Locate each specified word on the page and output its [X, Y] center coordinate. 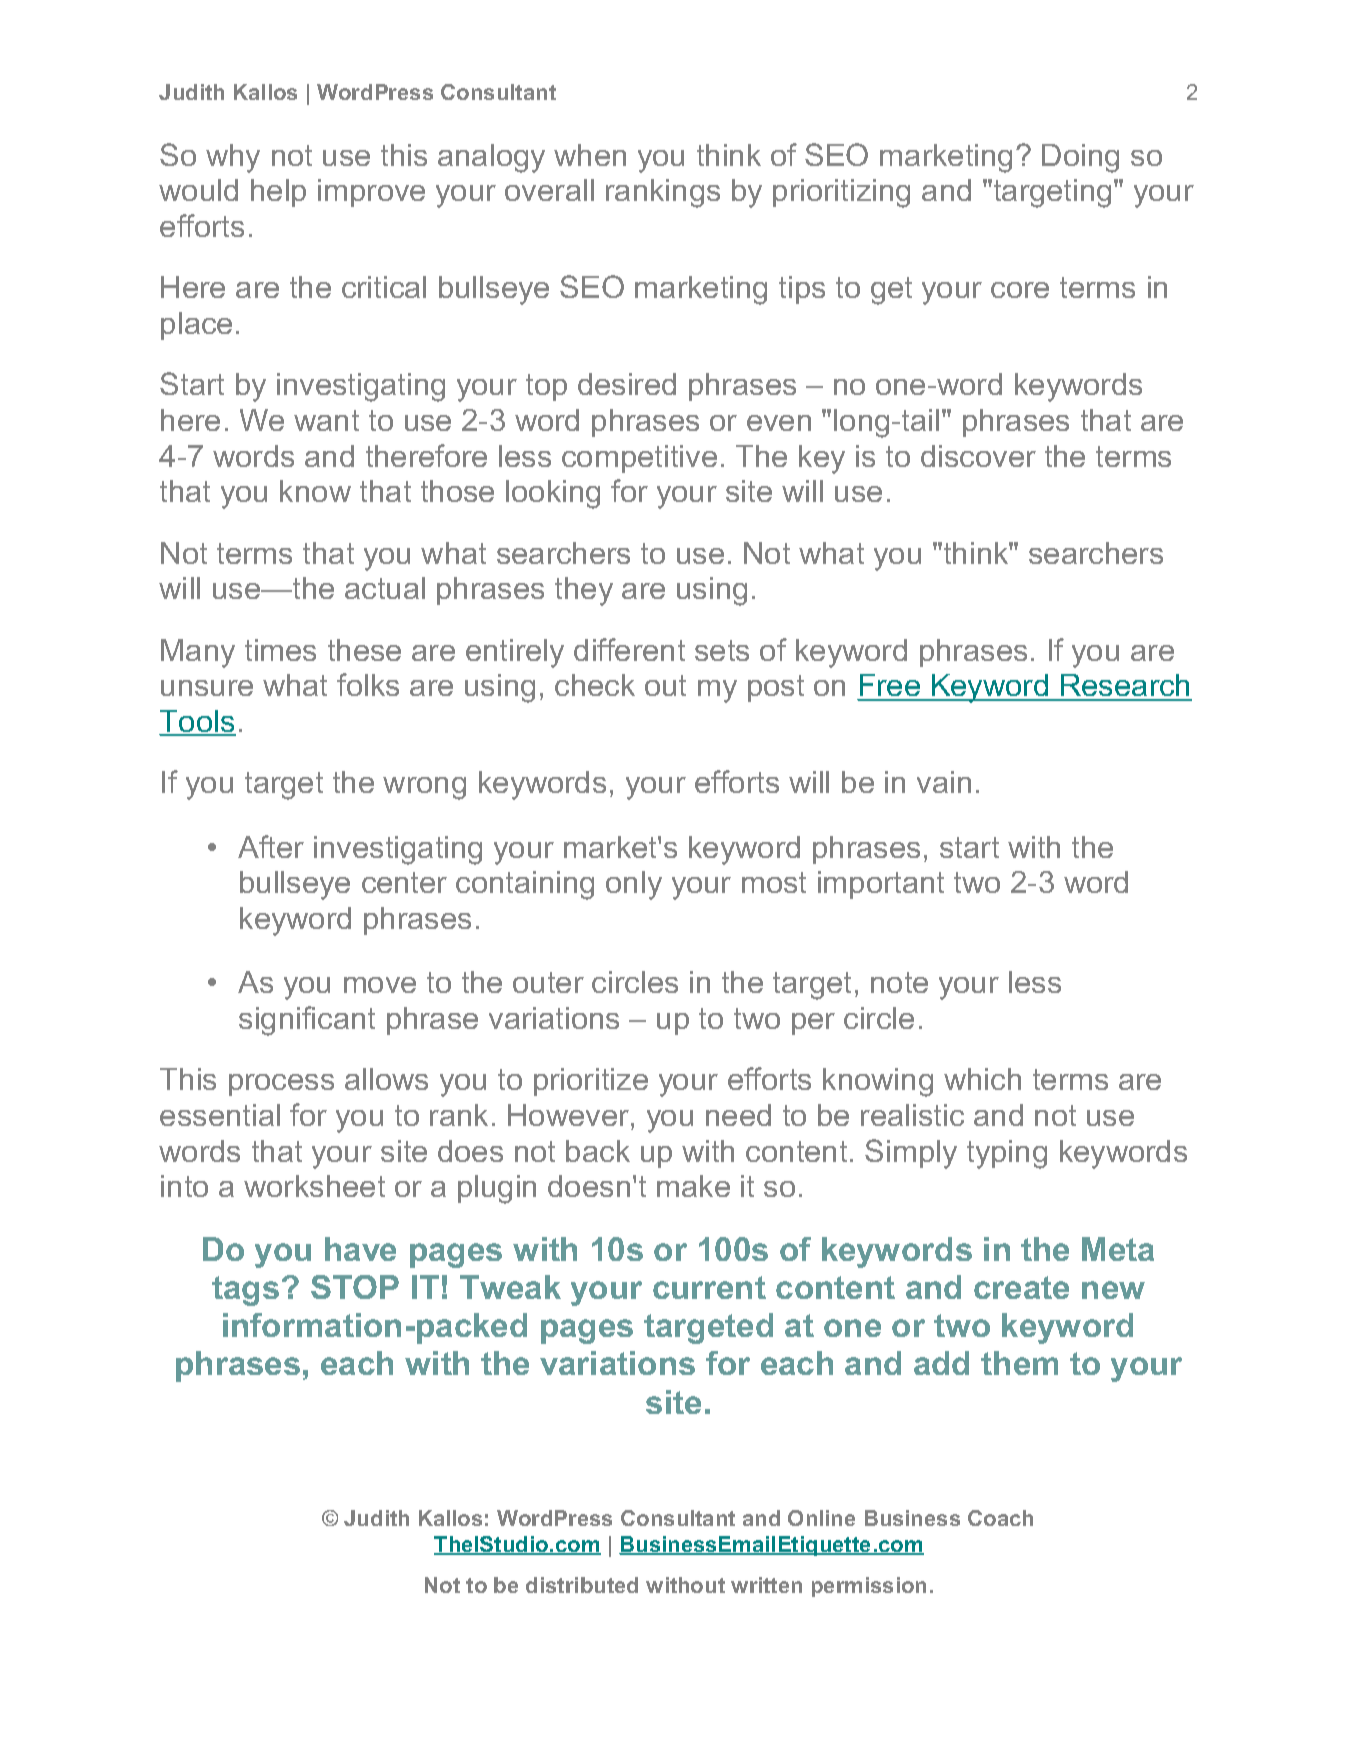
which [982, 1079]
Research [1125, 687]
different [629, 649]
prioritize [591, 1082]
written [766, 1585]
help [278, 193]
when [590, 155]
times [280, 650]
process [281, 1085]
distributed [582, 1585]
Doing [1080, 158]
